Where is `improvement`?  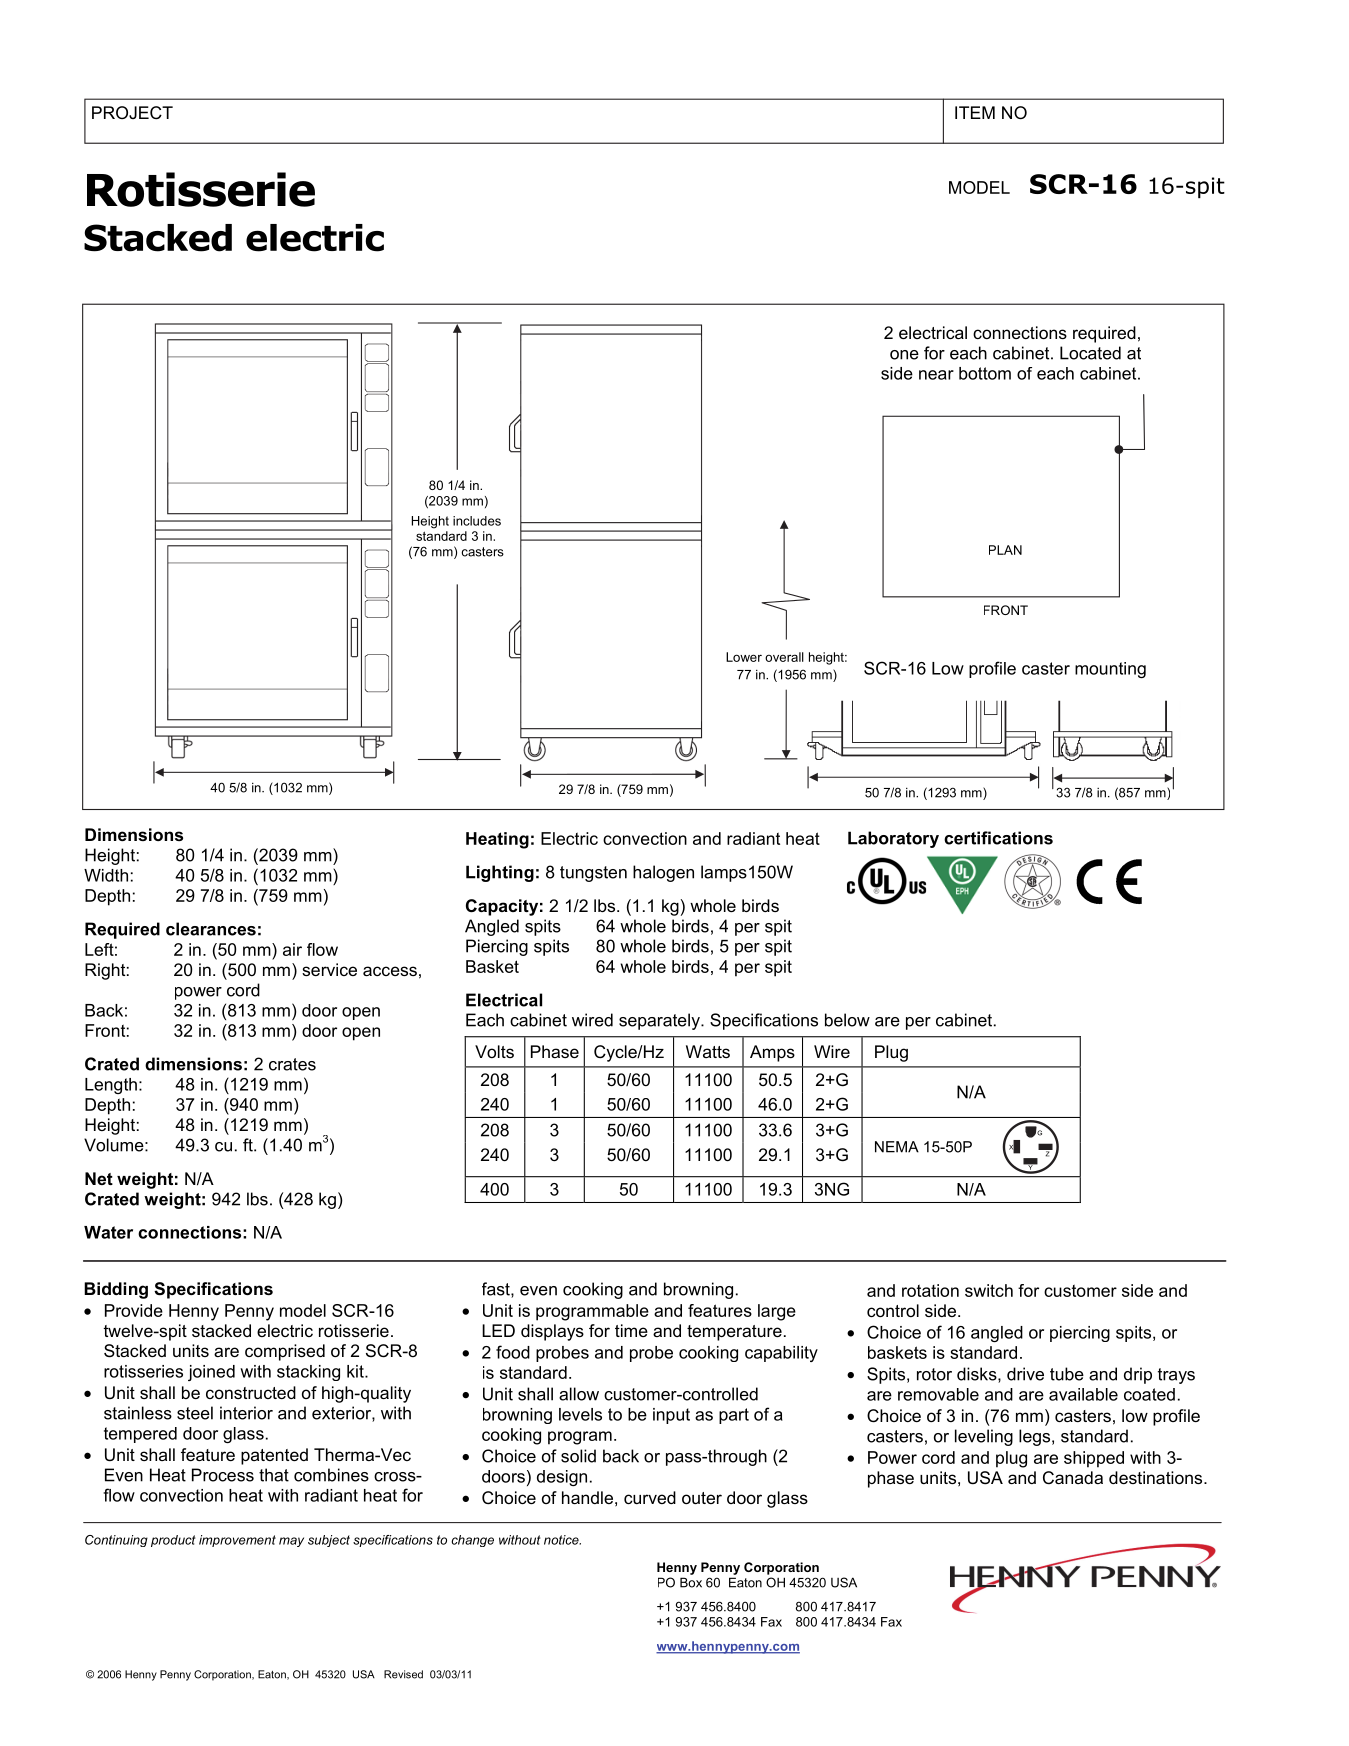 improvement is located at coordinates (237, 1541).
